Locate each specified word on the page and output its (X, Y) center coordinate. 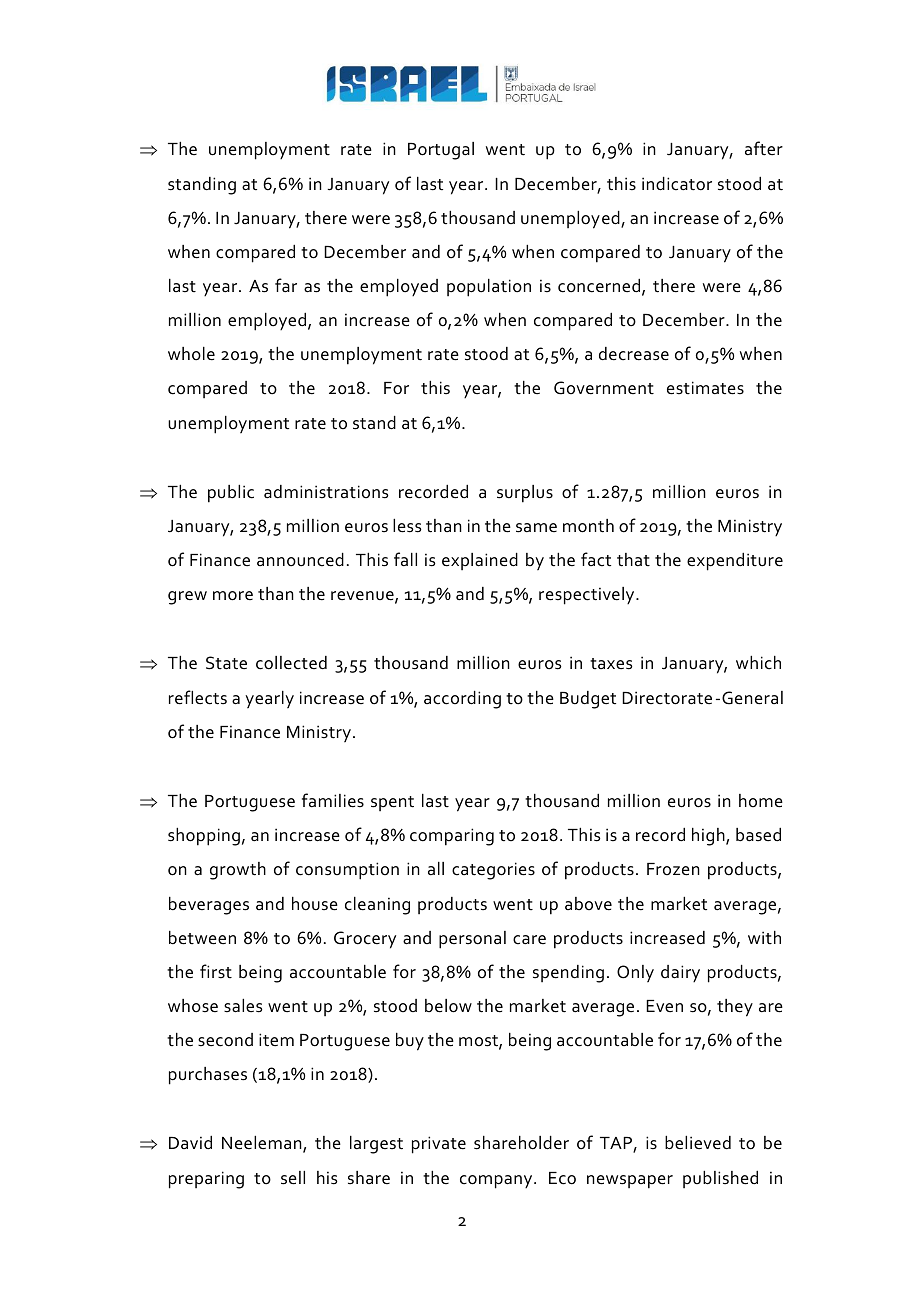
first (216, 971)
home (761, 801)
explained (480, 561)
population (489, 288)
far (286, 285)
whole (191, 354)
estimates (705, 388)
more (233, 596)
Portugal (441, 151)
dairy (680, 973)
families (333, 800)
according (462, 700)
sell (293, 1178)
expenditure (735, 562)
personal (472, 940)
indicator (677, 184)
